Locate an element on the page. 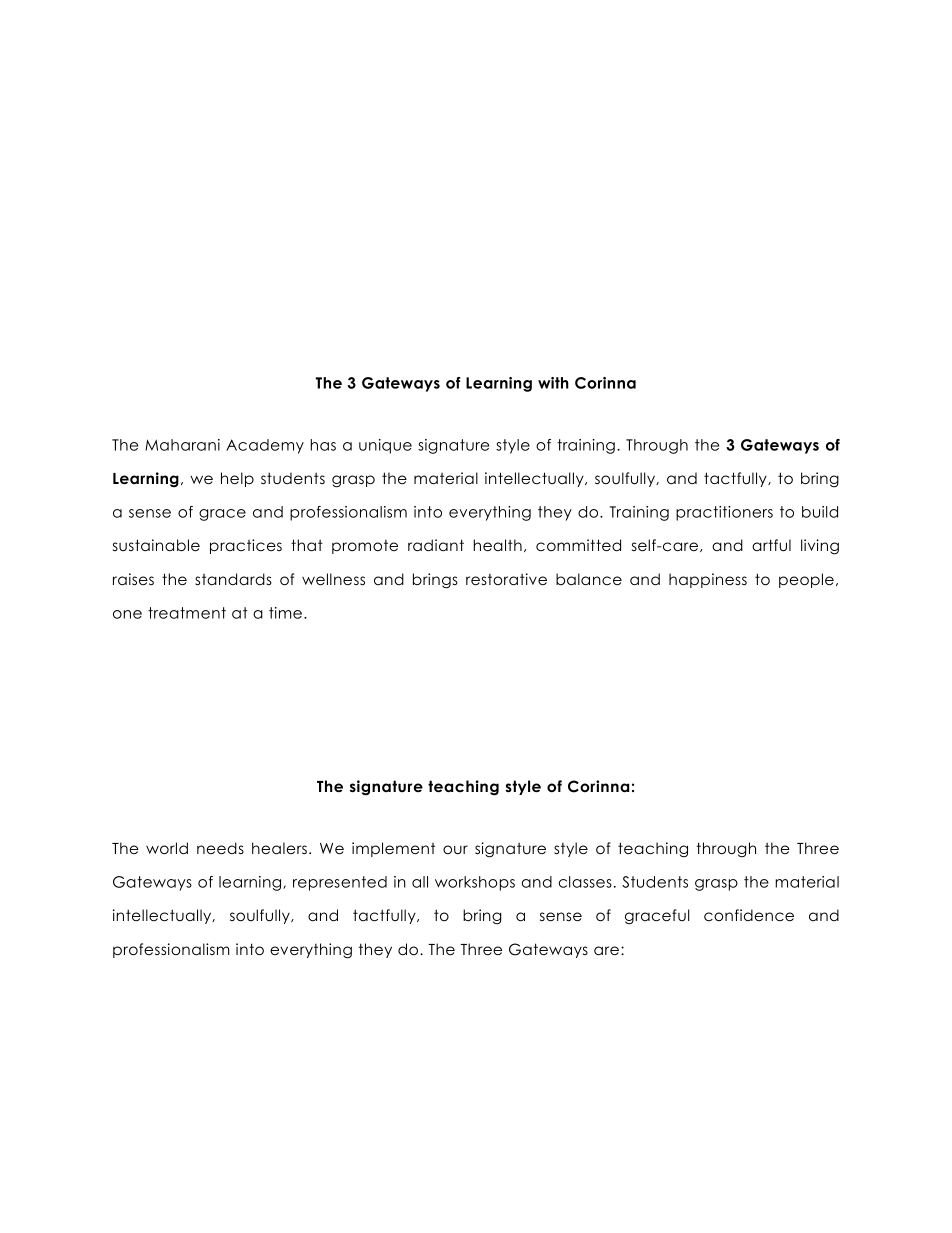  represented is located at coordinates (340, 883).
